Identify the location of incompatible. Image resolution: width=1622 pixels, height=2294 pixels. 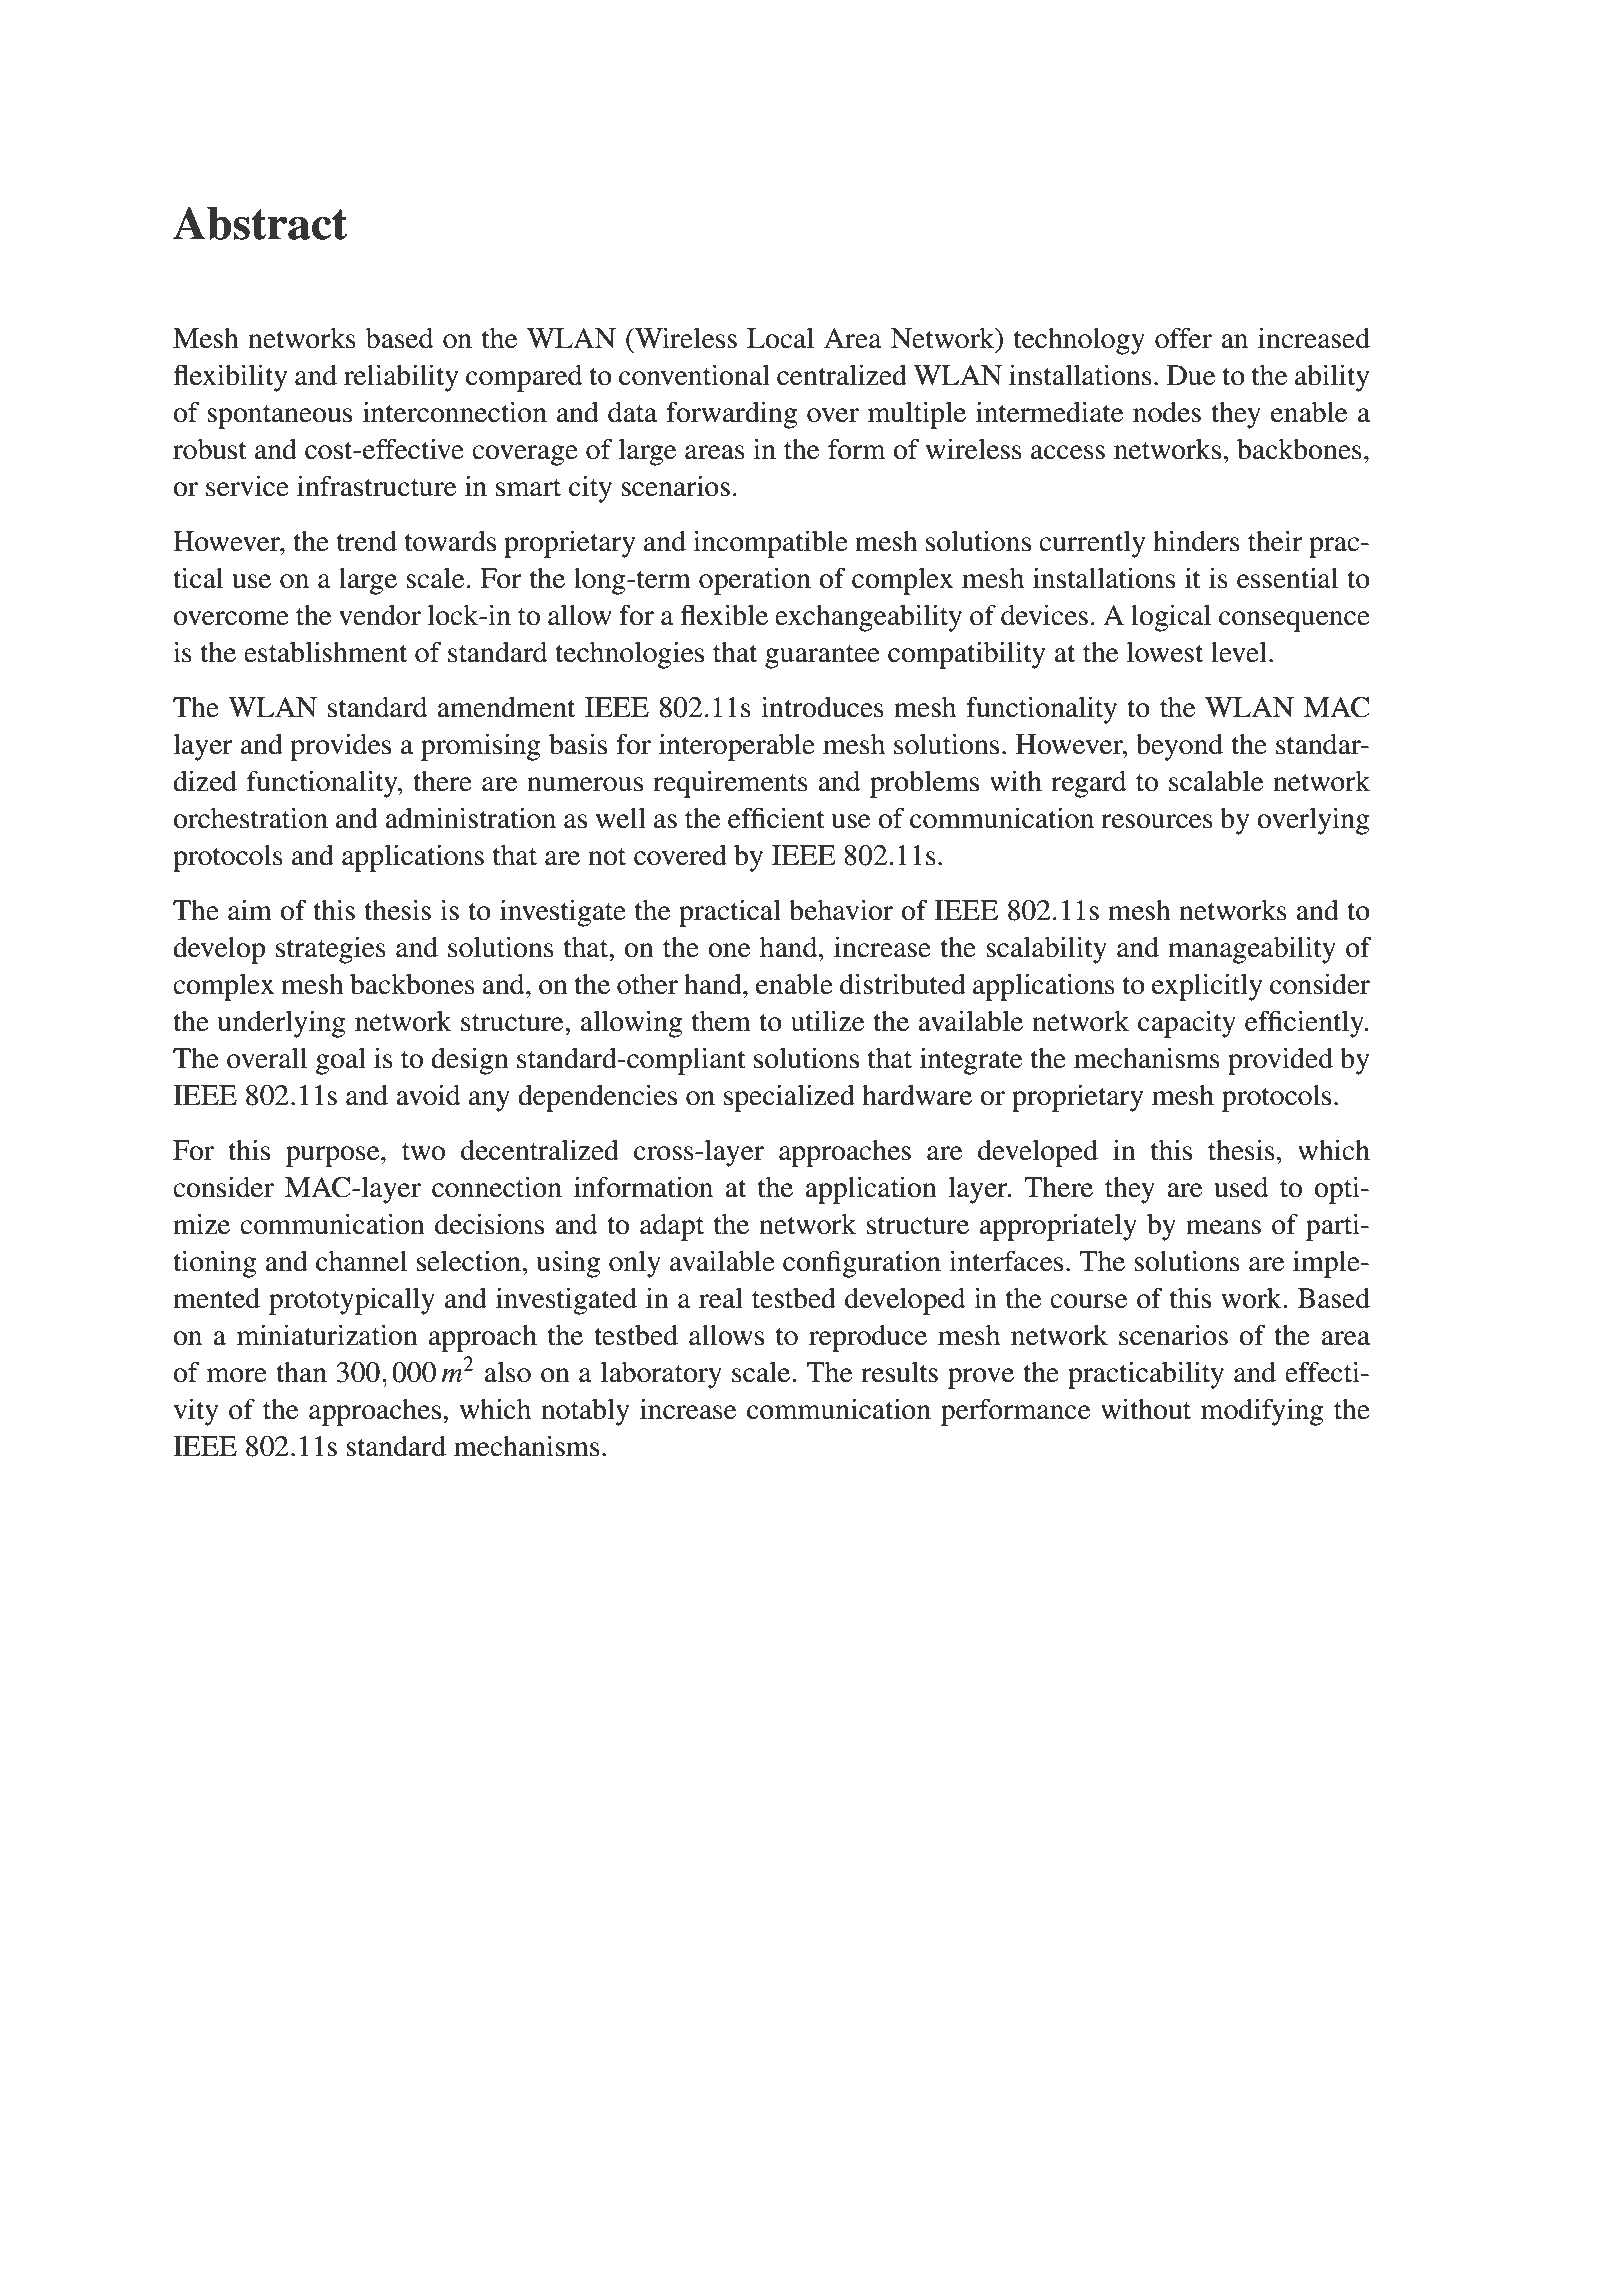
(770, 544).
